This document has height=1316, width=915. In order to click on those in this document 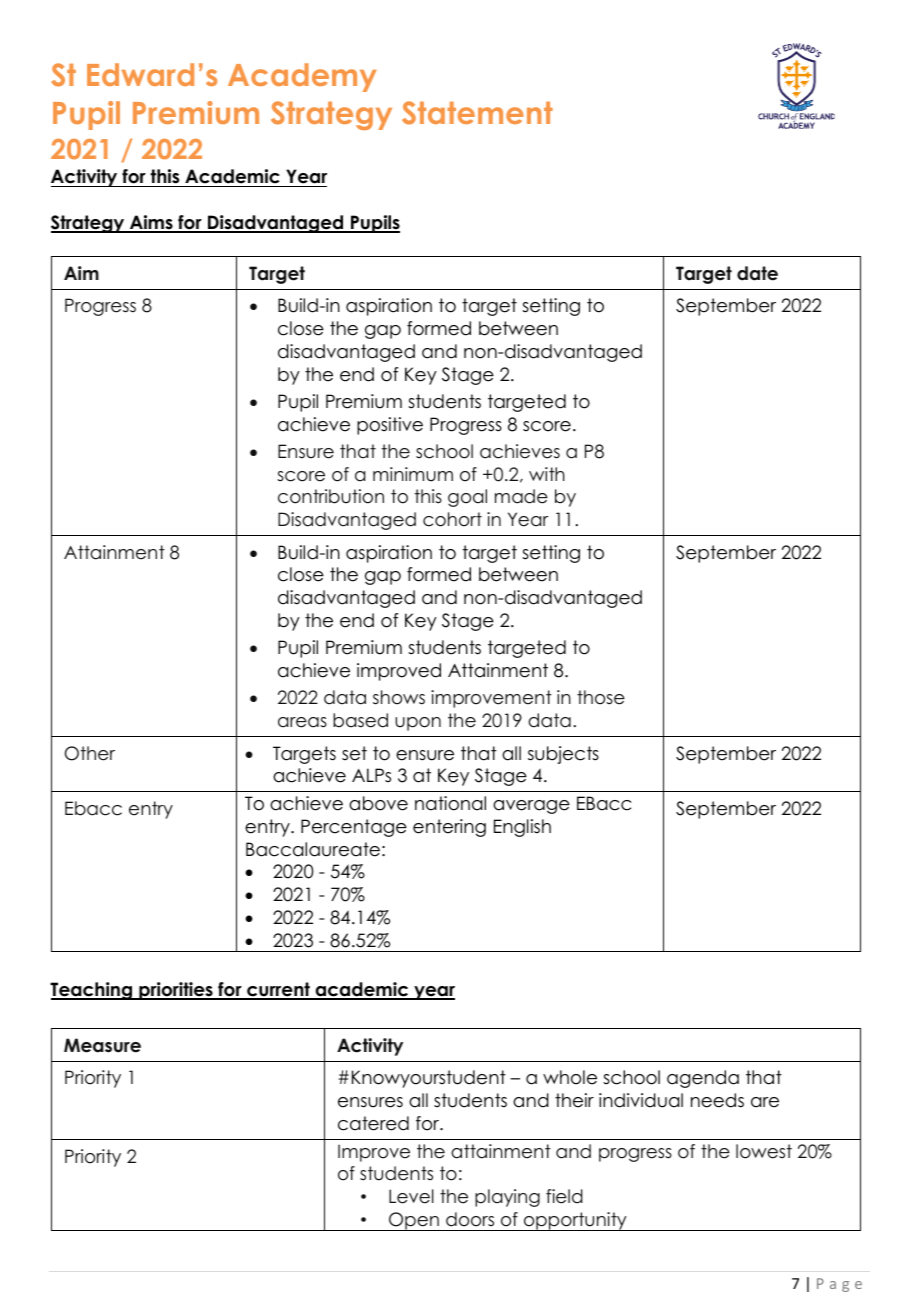, I will do `click(601, 697)`.
